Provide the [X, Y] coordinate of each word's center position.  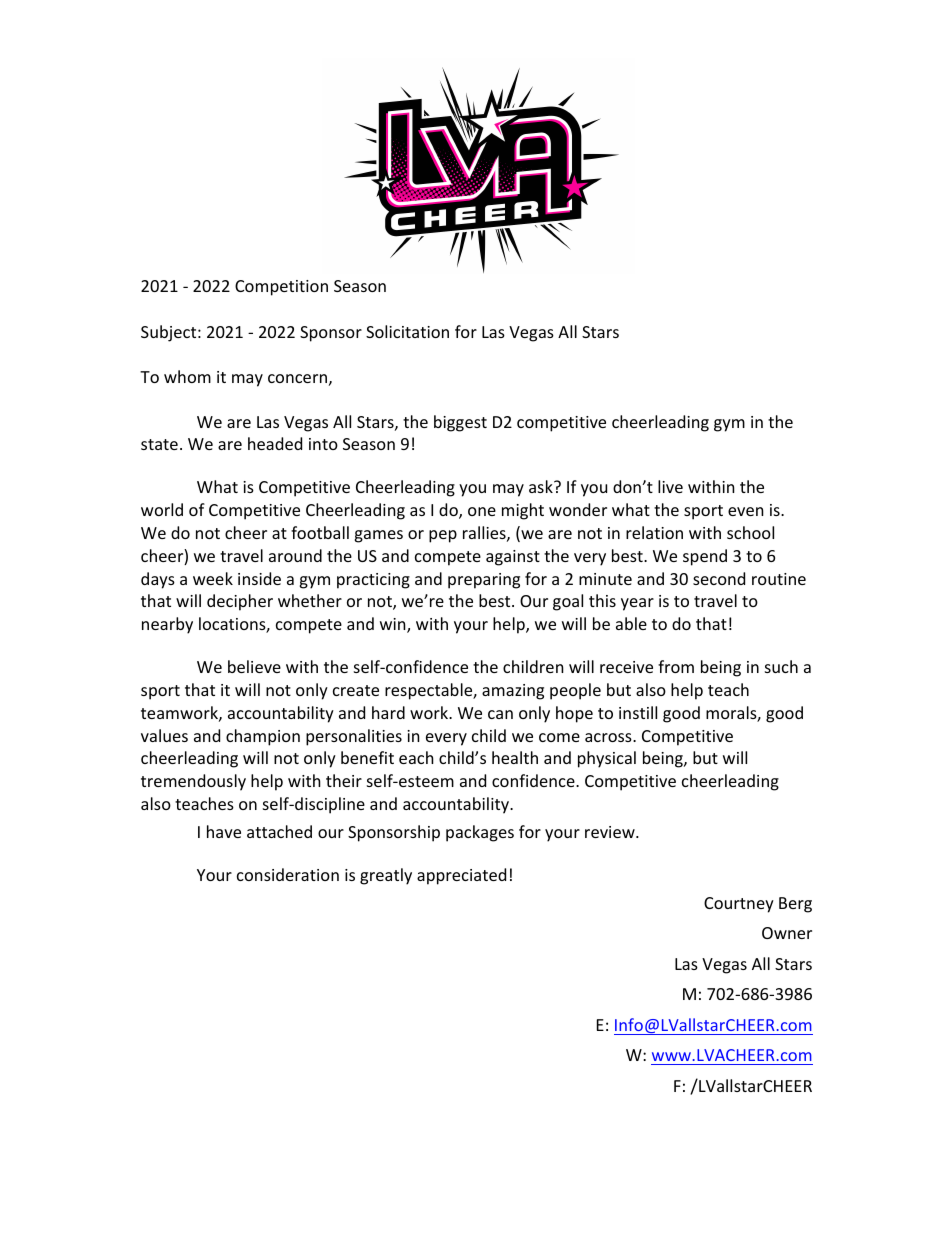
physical [607, 759]
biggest [460, 423]
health [515, 757]
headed [275, 443]
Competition [281, 288]
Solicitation [407, 331]
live [670, 486]
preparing [484, 581]
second [719, 578]
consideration [288, 874]
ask [542, 486]
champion [263, 737]
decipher [240, 602]
